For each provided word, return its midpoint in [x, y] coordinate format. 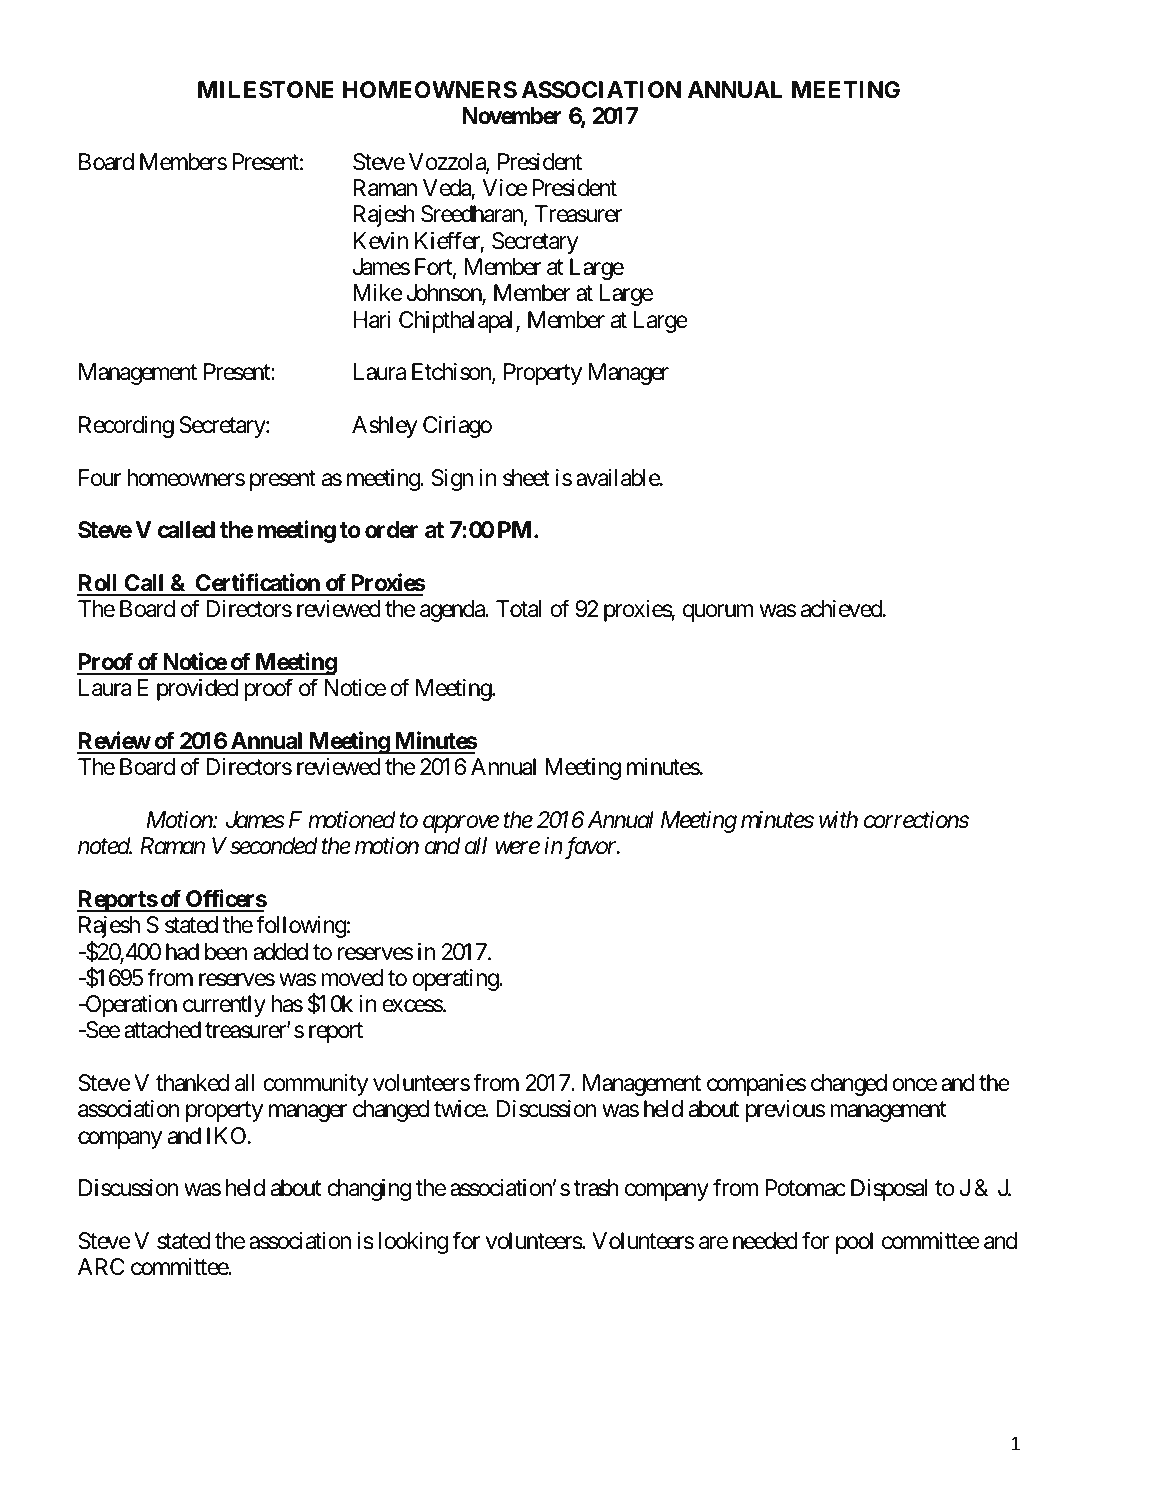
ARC [101, 1266]
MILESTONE [266, 90]
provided [197, 690]
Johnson [445, 294]
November [512, 116]
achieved [841, 609]
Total [519, 609]
